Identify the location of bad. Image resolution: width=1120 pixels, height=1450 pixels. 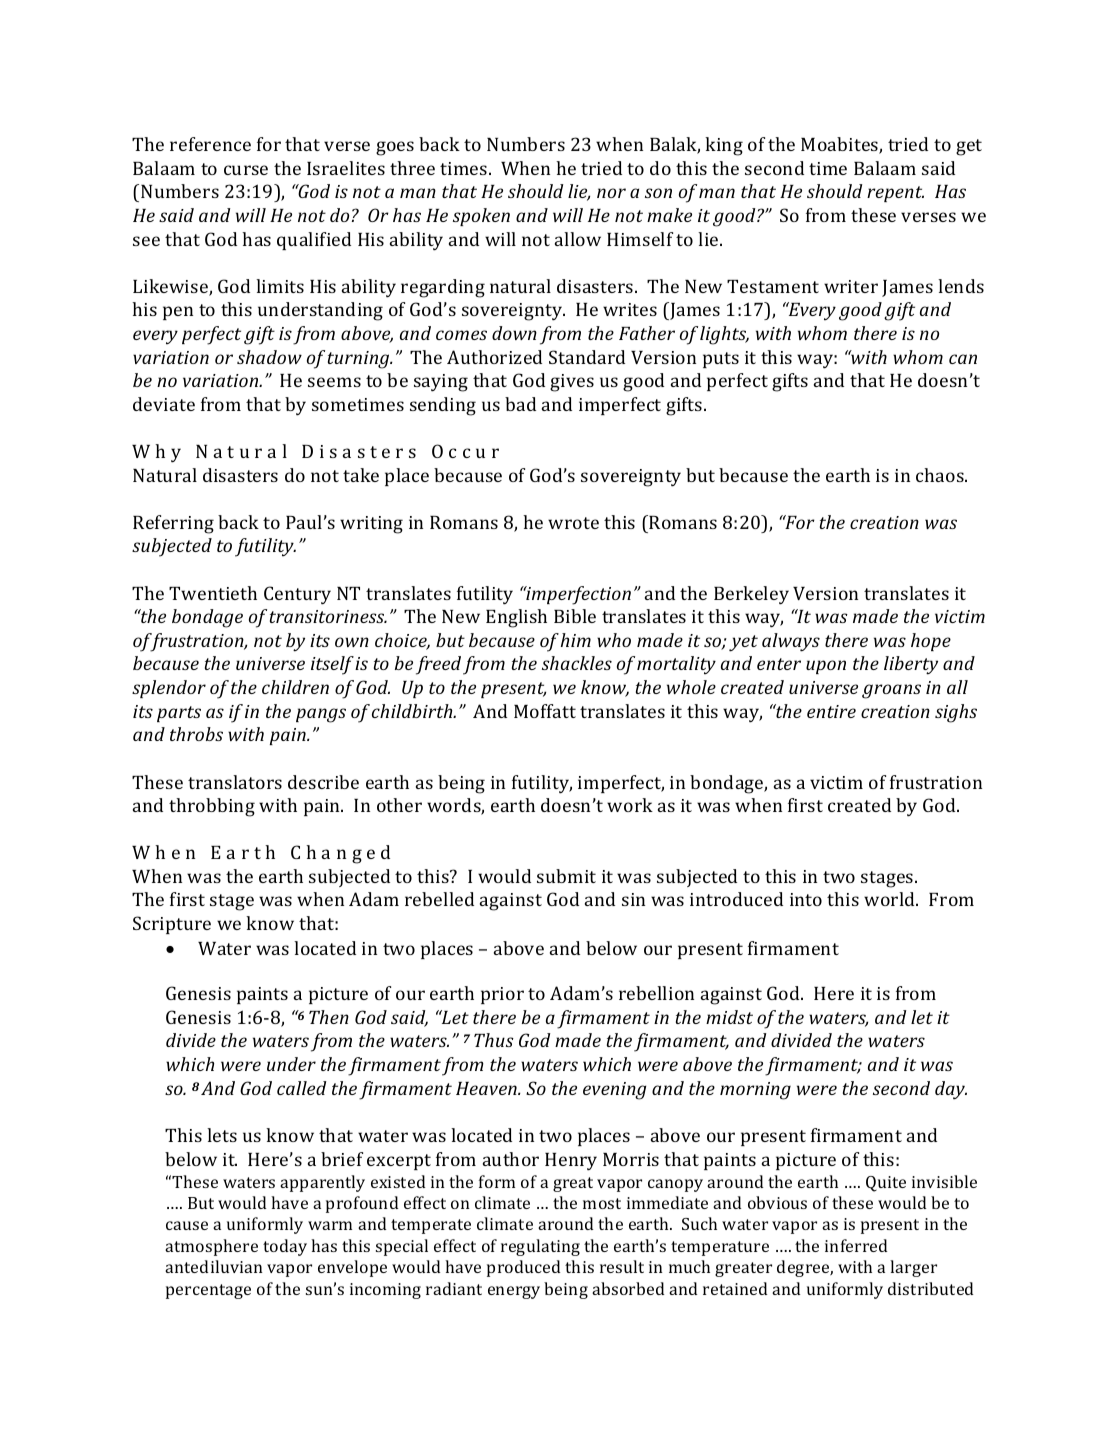
(520, 404).
